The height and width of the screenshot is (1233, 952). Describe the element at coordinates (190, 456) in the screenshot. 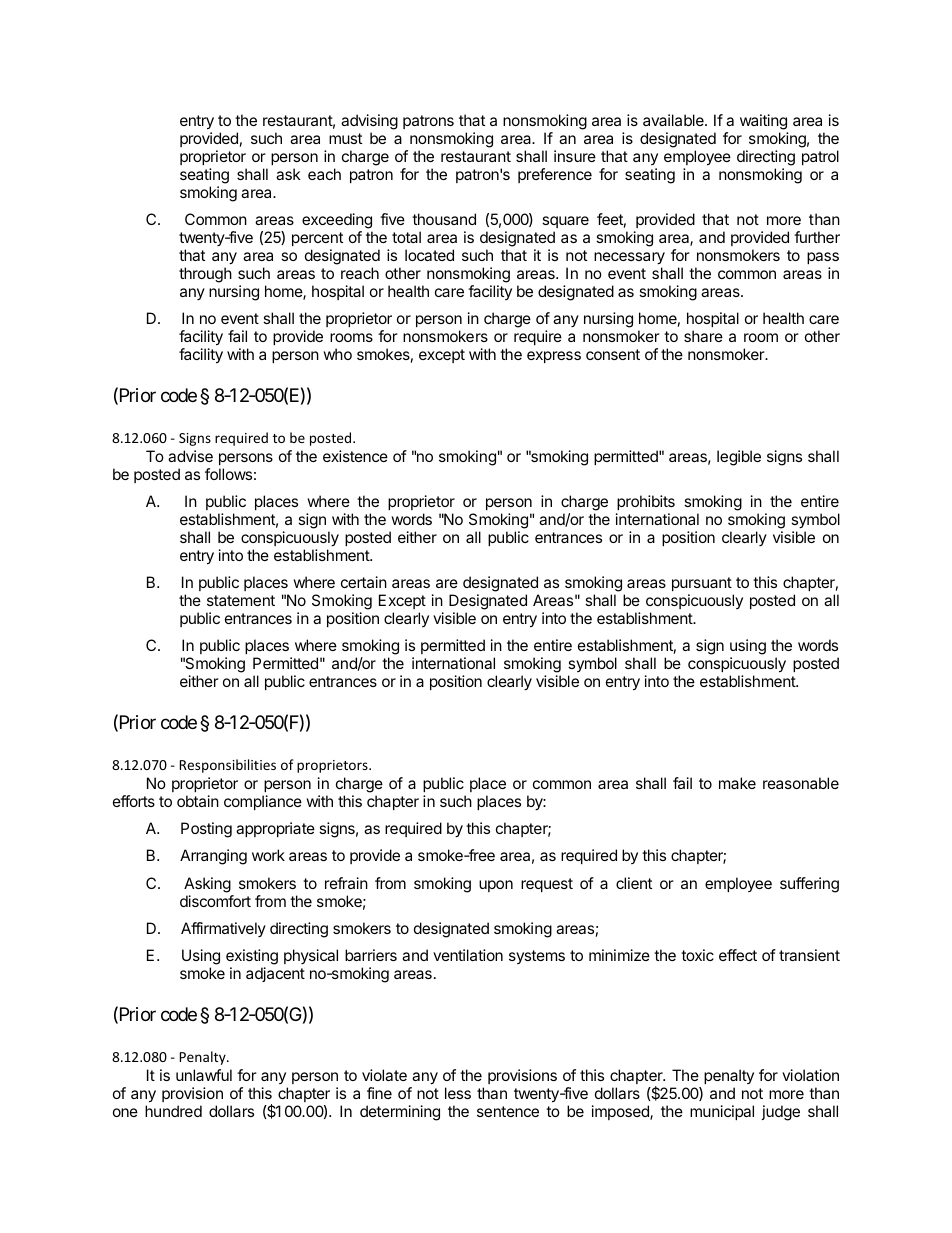

I see `advise` at that location.
